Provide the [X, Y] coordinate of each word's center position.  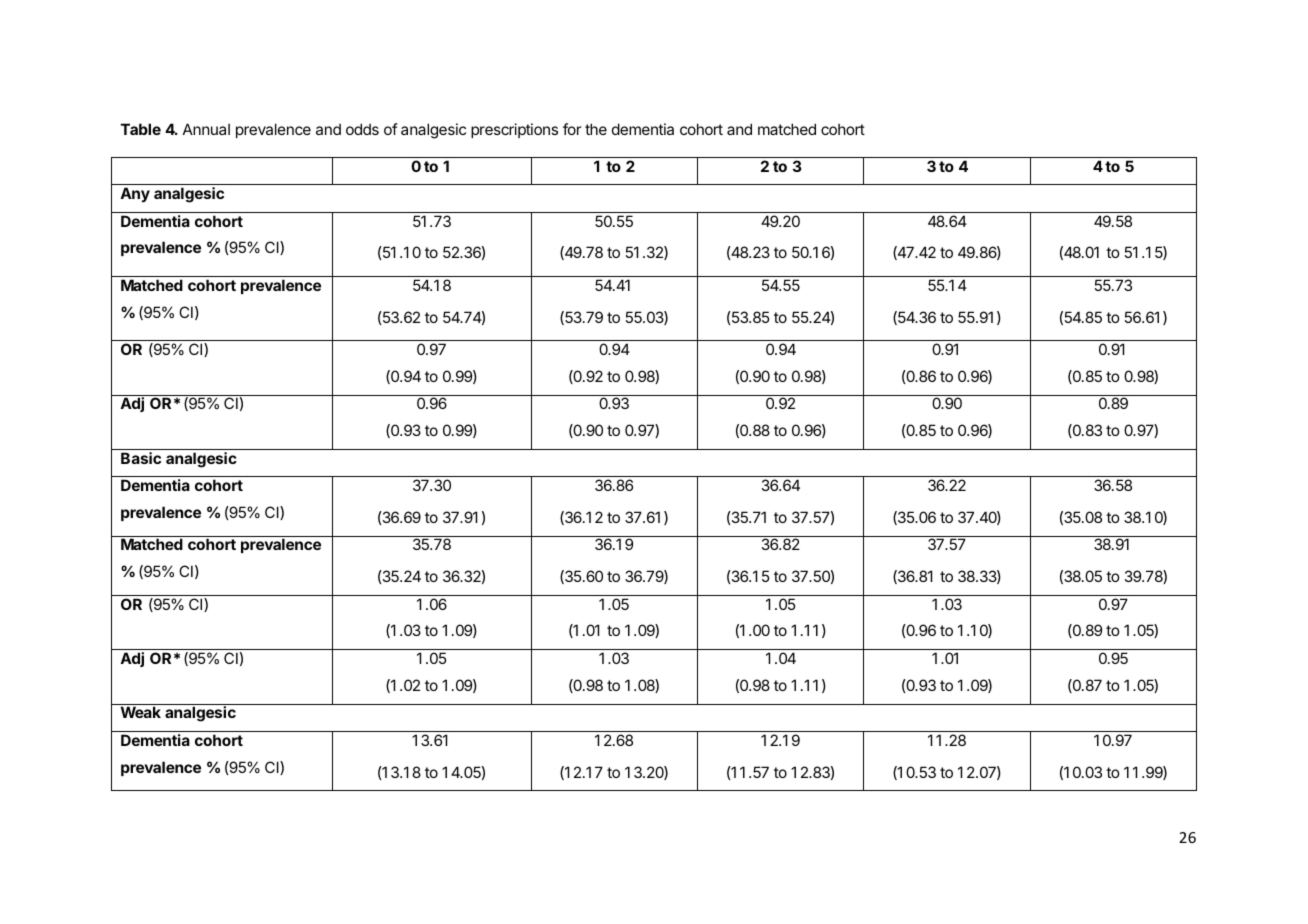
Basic [141, 458]
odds [362, 129]
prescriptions [514, 130]
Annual [206, 129]
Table [141, 129]
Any [135, 194]
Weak [141, 712]
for [572, 129]
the [596, 129]
